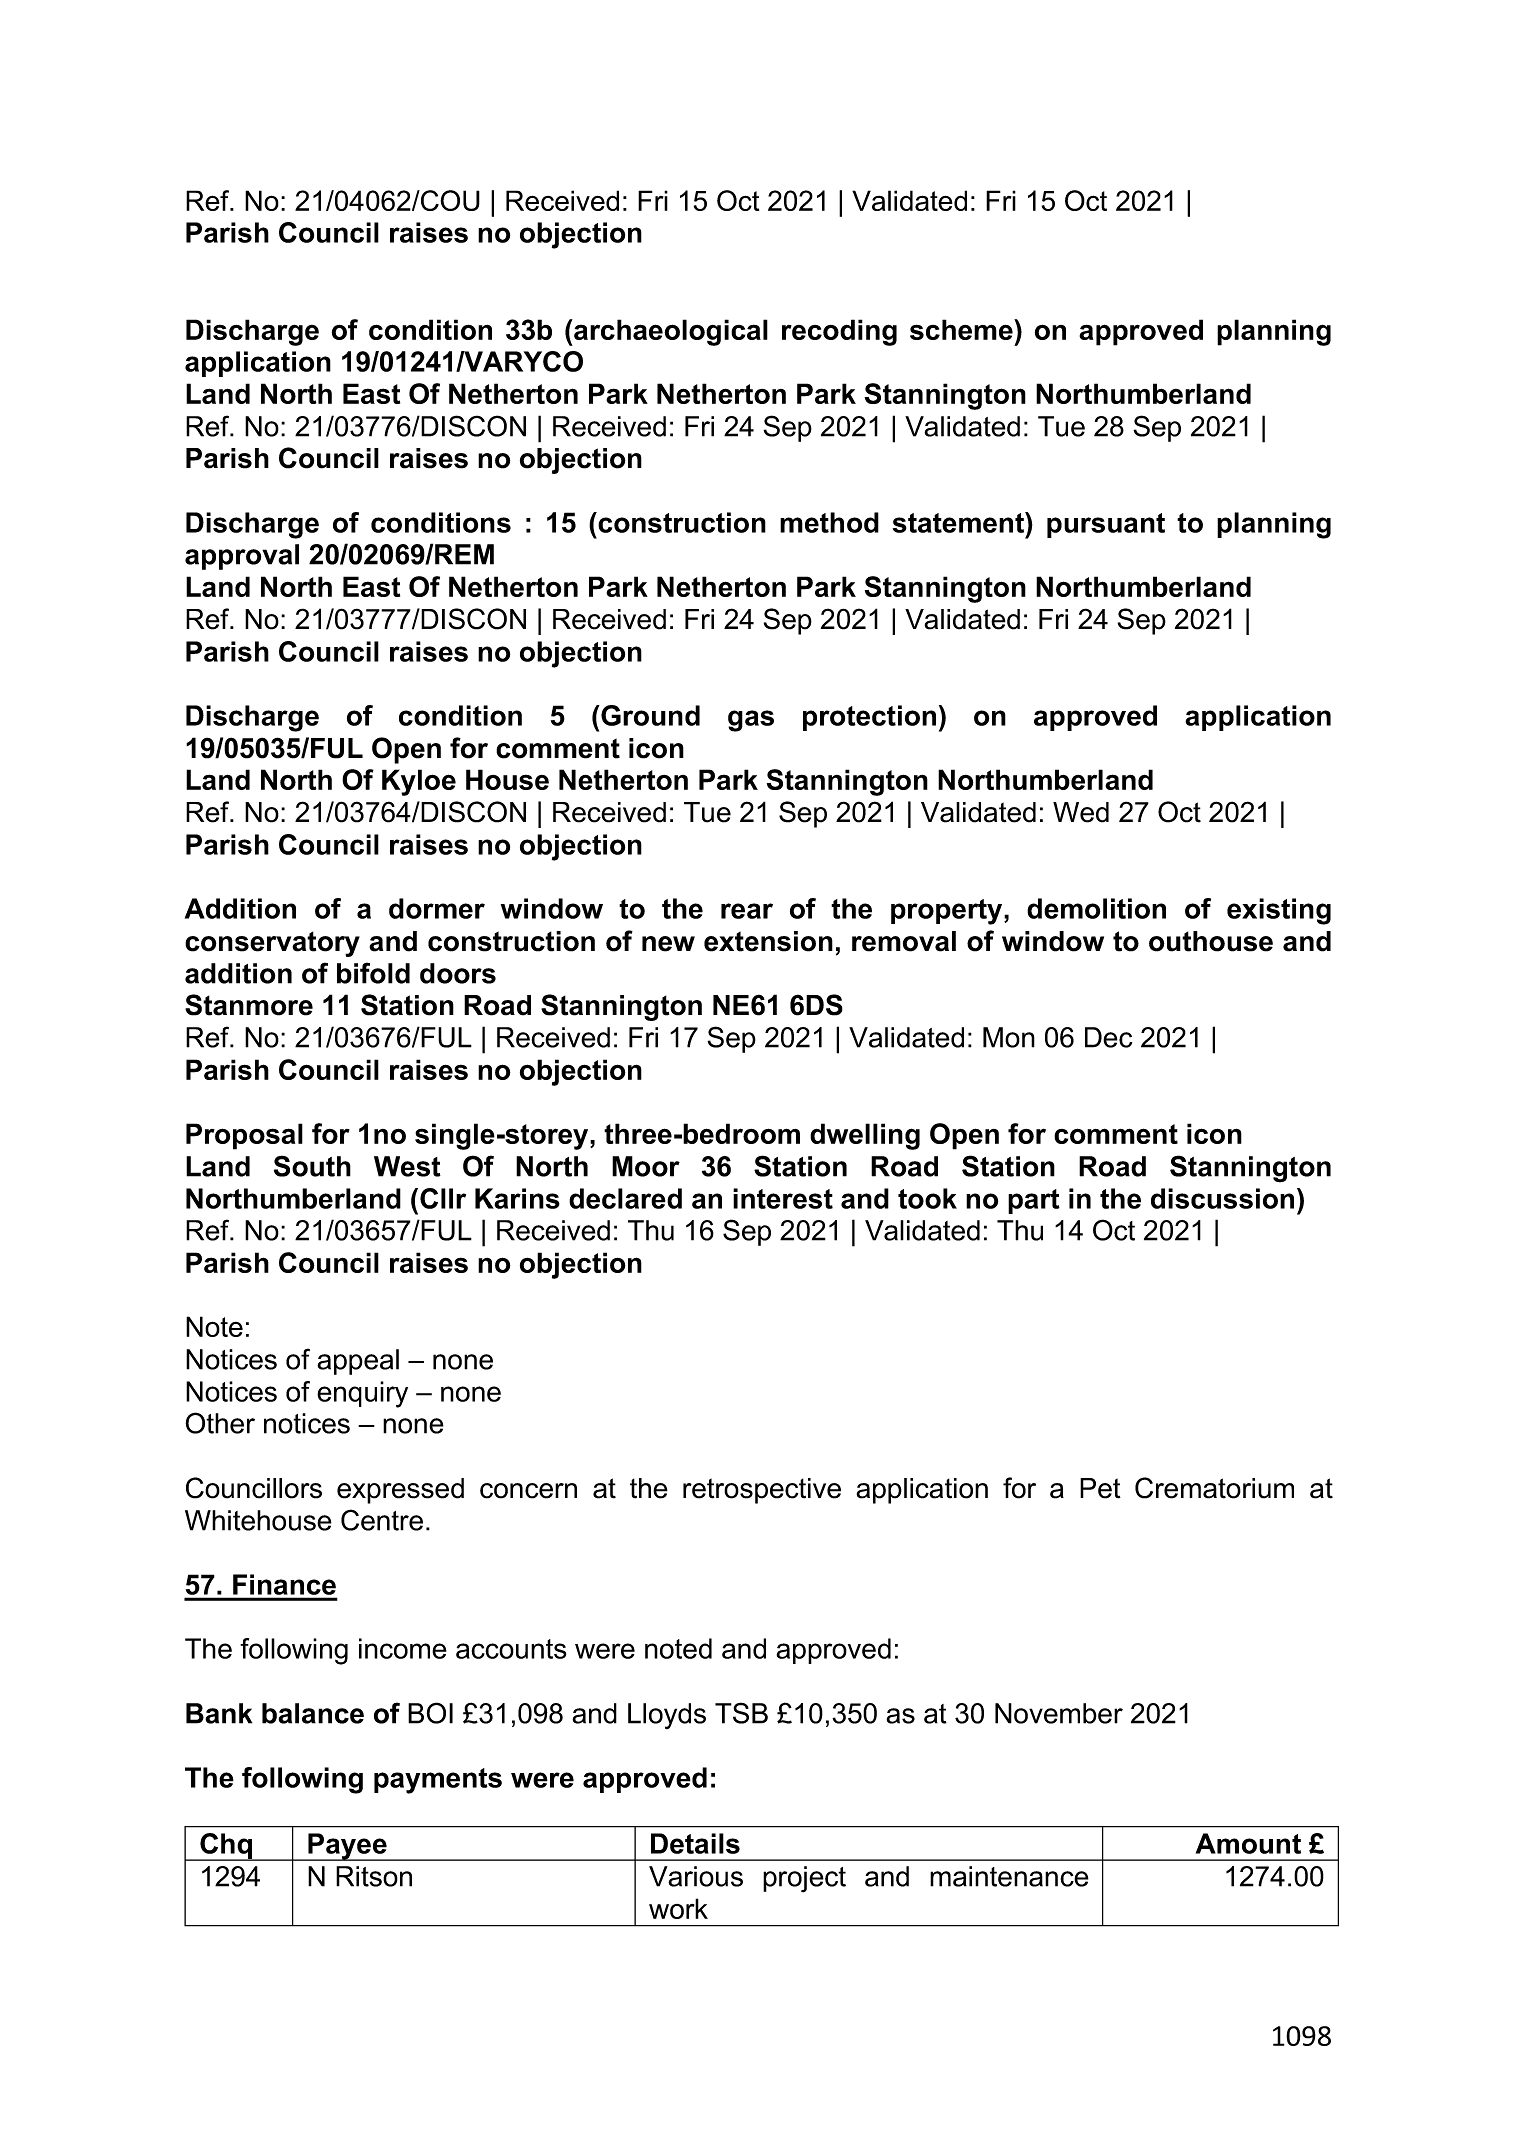 This screenshot has width=1514, height=2142. I want to click on Amount, so click(1248, 1843).
